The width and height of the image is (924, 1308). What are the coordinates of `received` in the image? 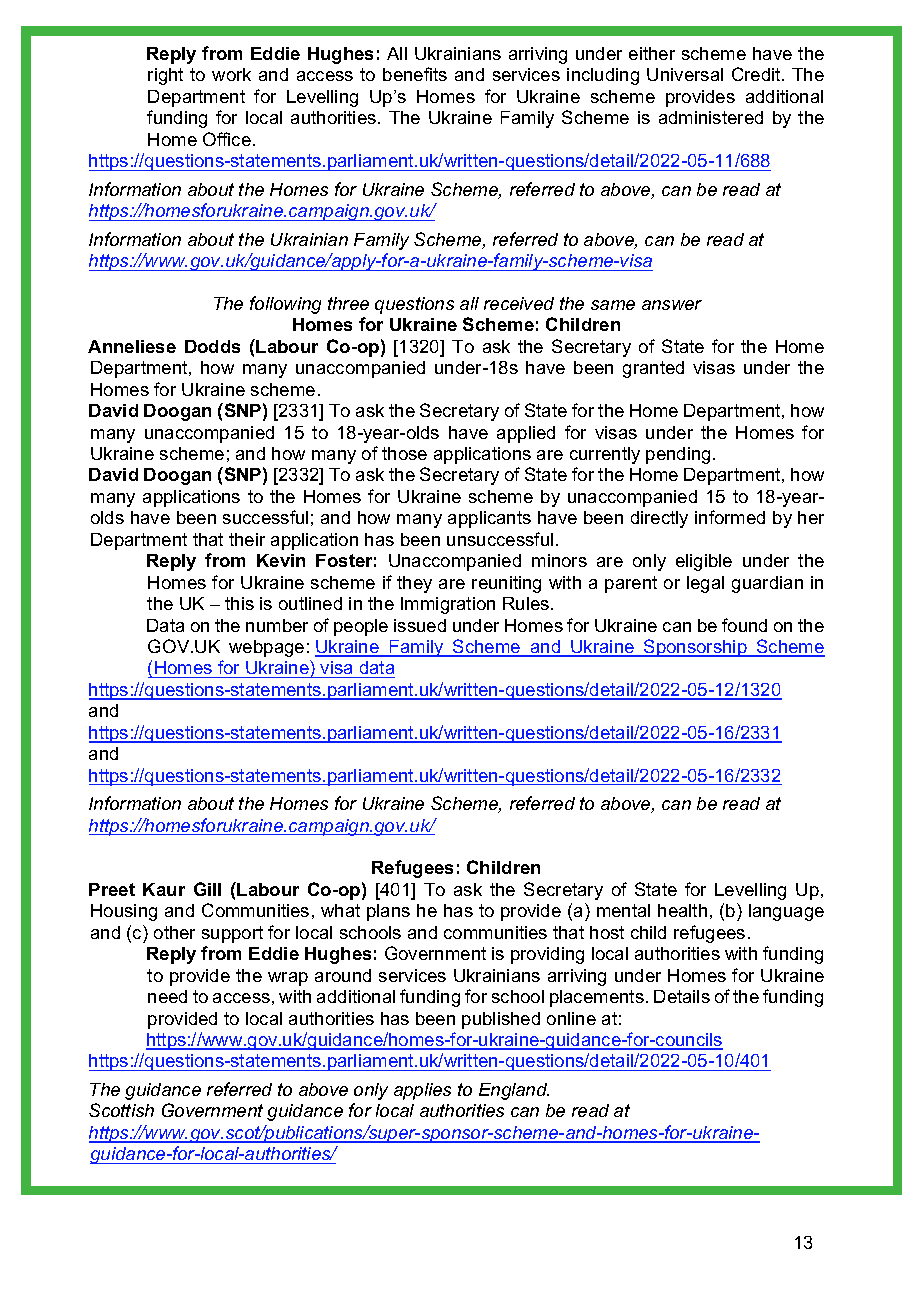 It's located at (519, 303).
